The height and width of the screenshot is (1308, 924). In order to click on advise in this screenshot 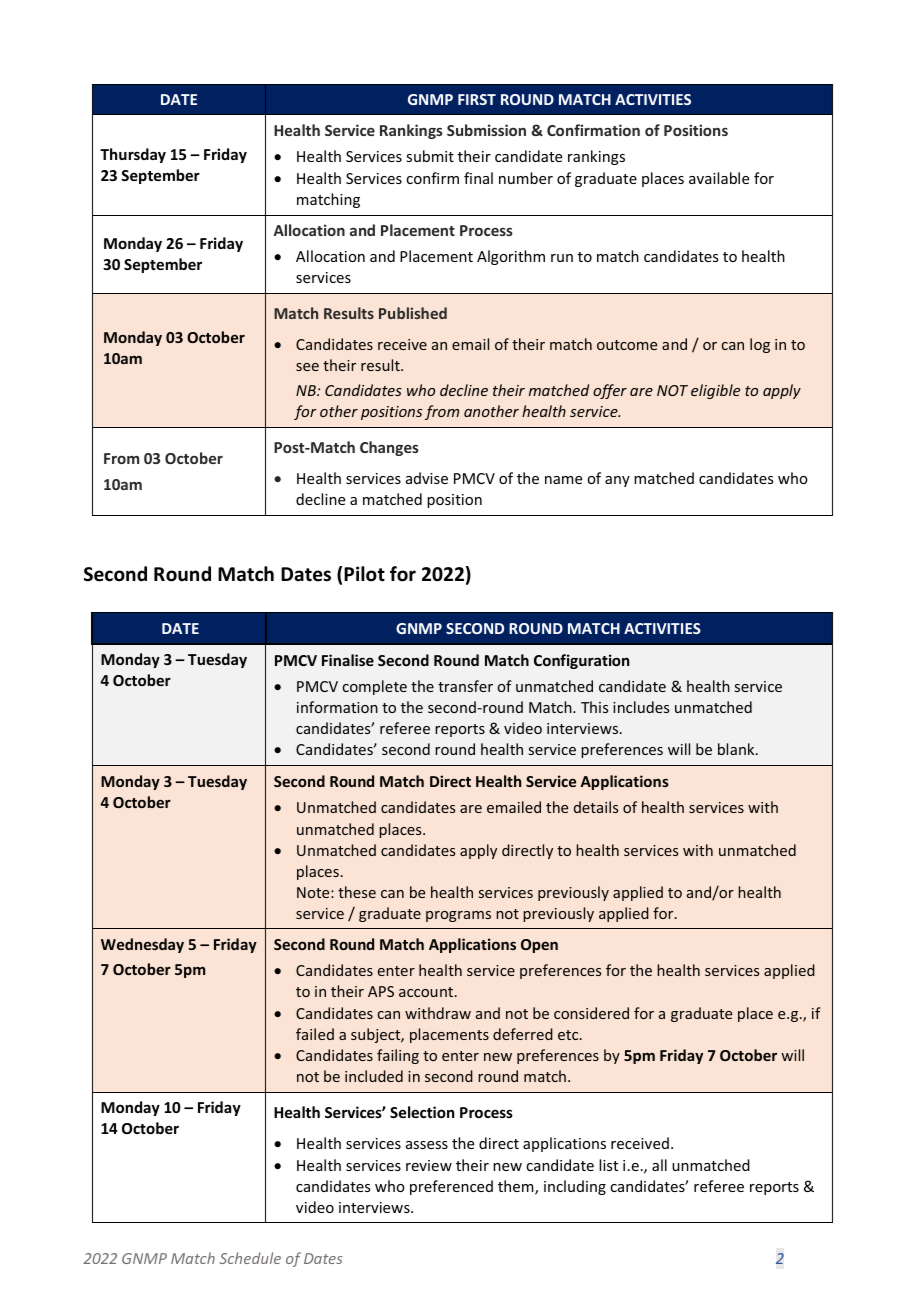, I will do `click(427, 478)`.
